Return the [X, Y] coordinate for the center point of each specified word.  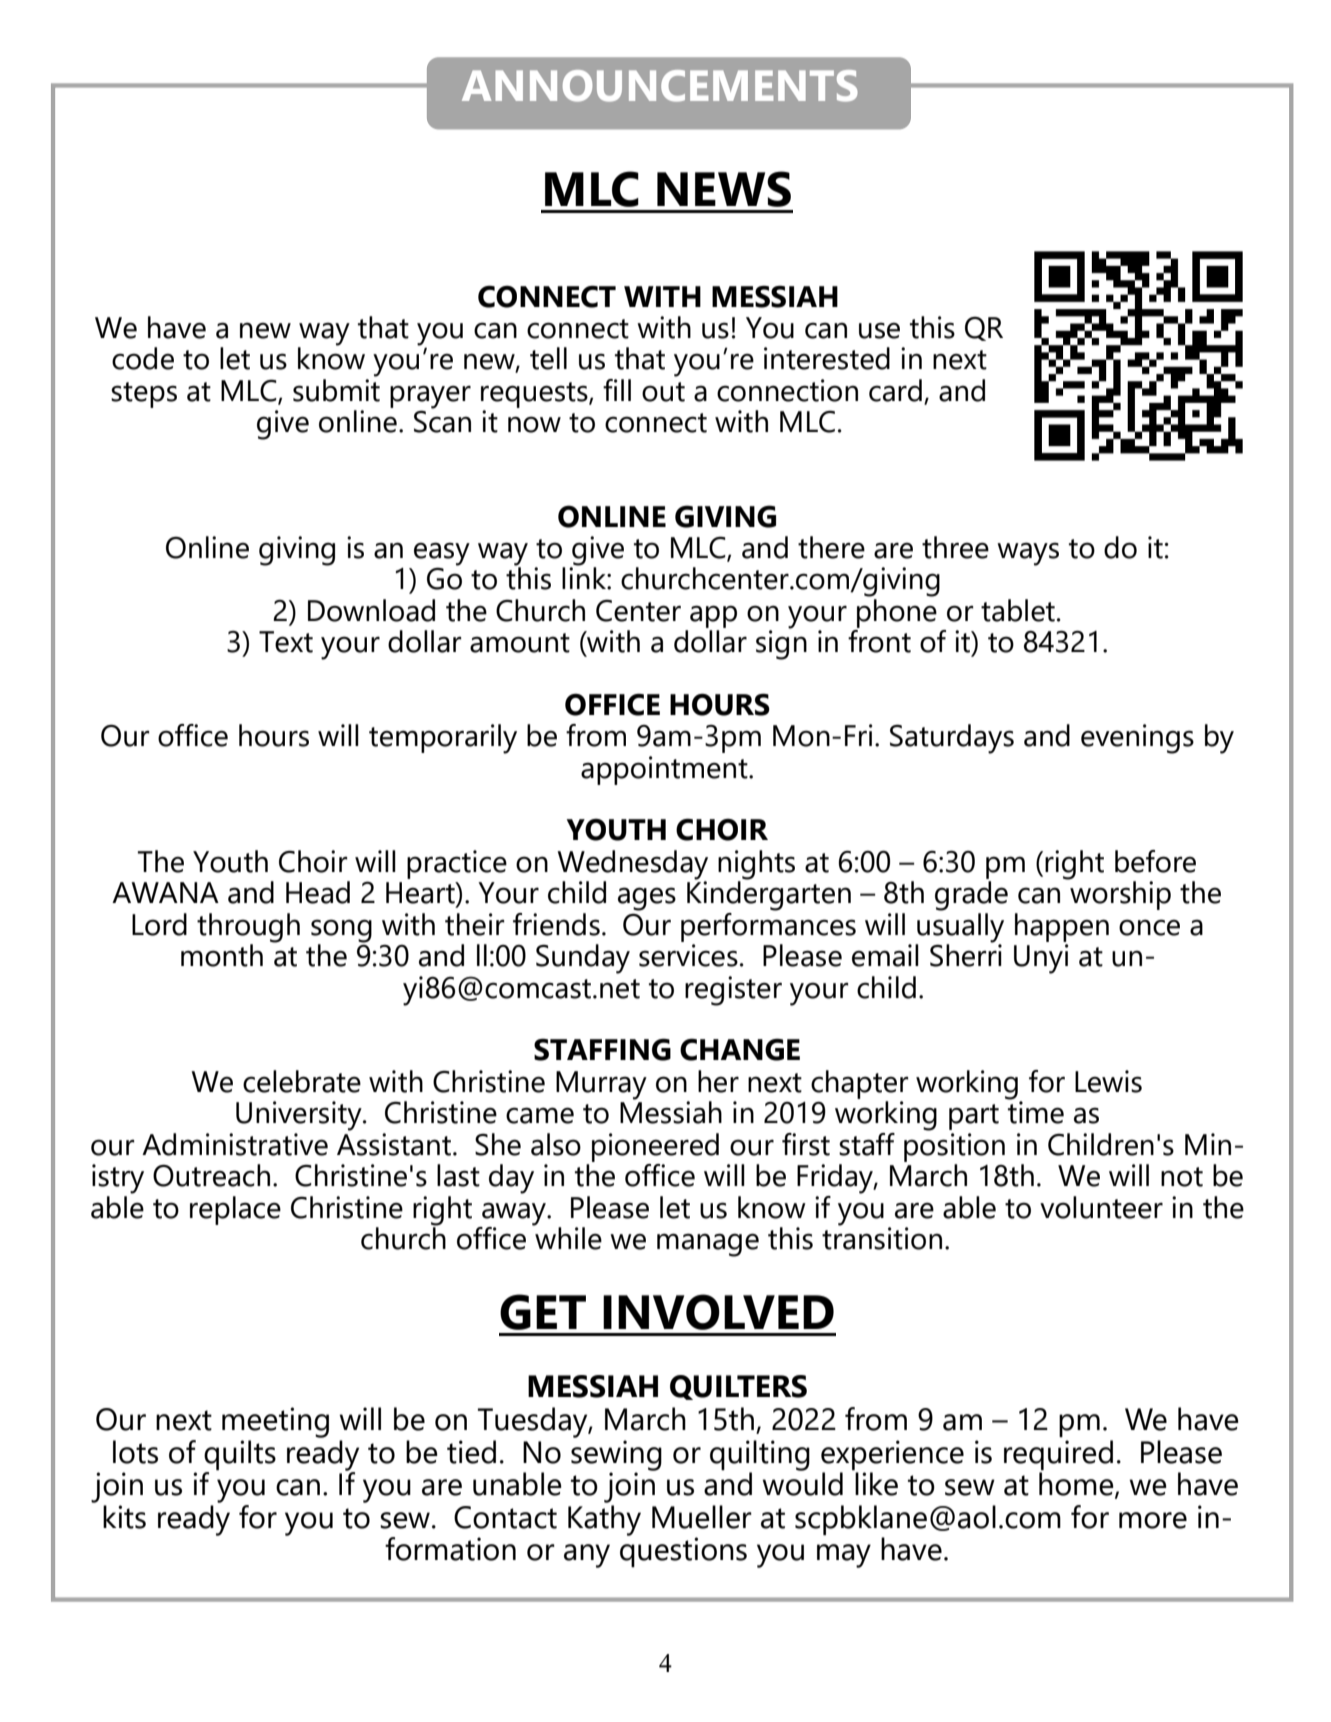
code [143, 358]
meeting [275, 1422]
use [879, 330]
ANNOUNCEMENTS [660, 86]
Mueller [702, 1517]
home [1077, 1485]
